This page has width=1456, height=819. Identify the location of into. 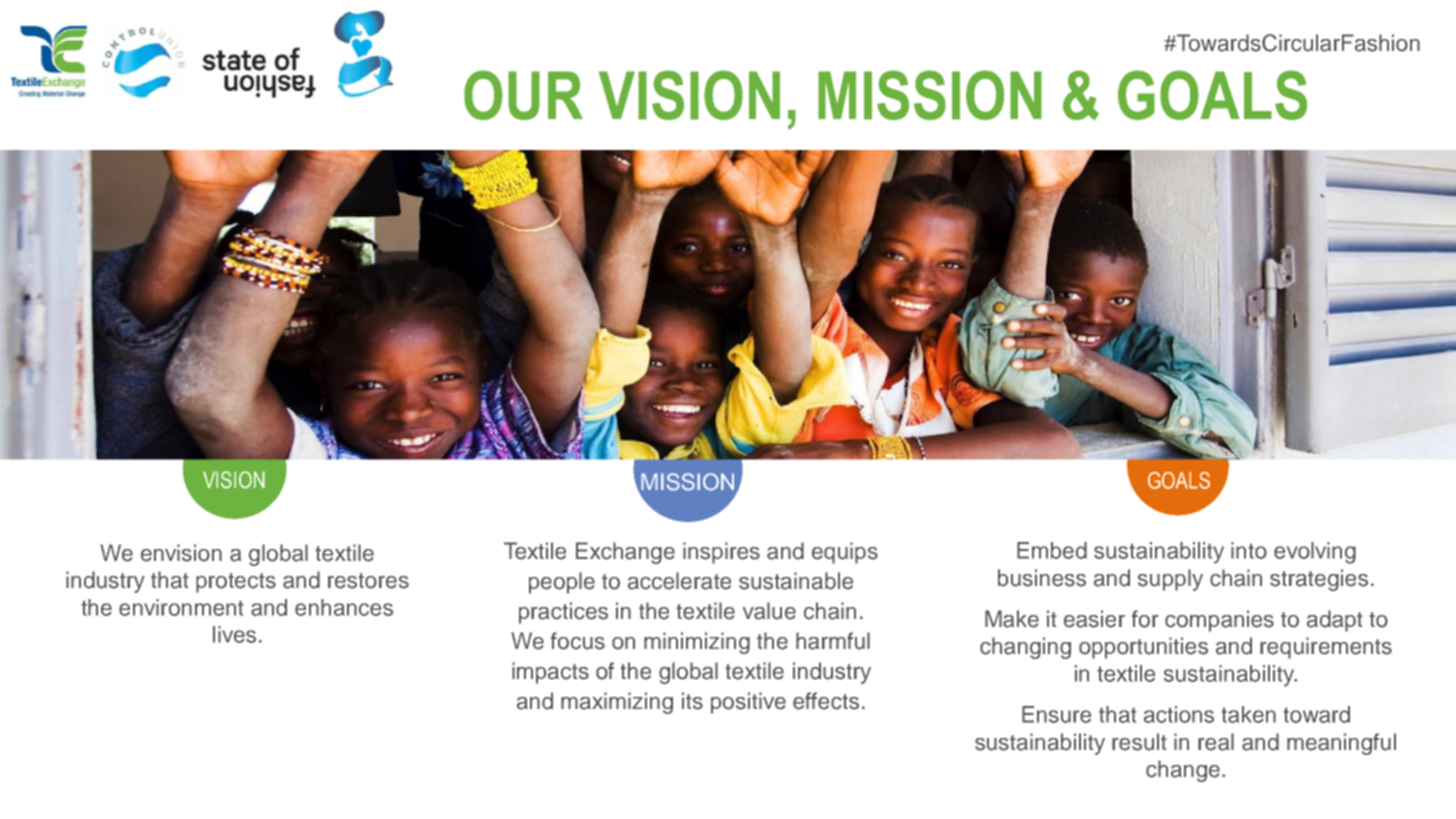
(1249, 550).
